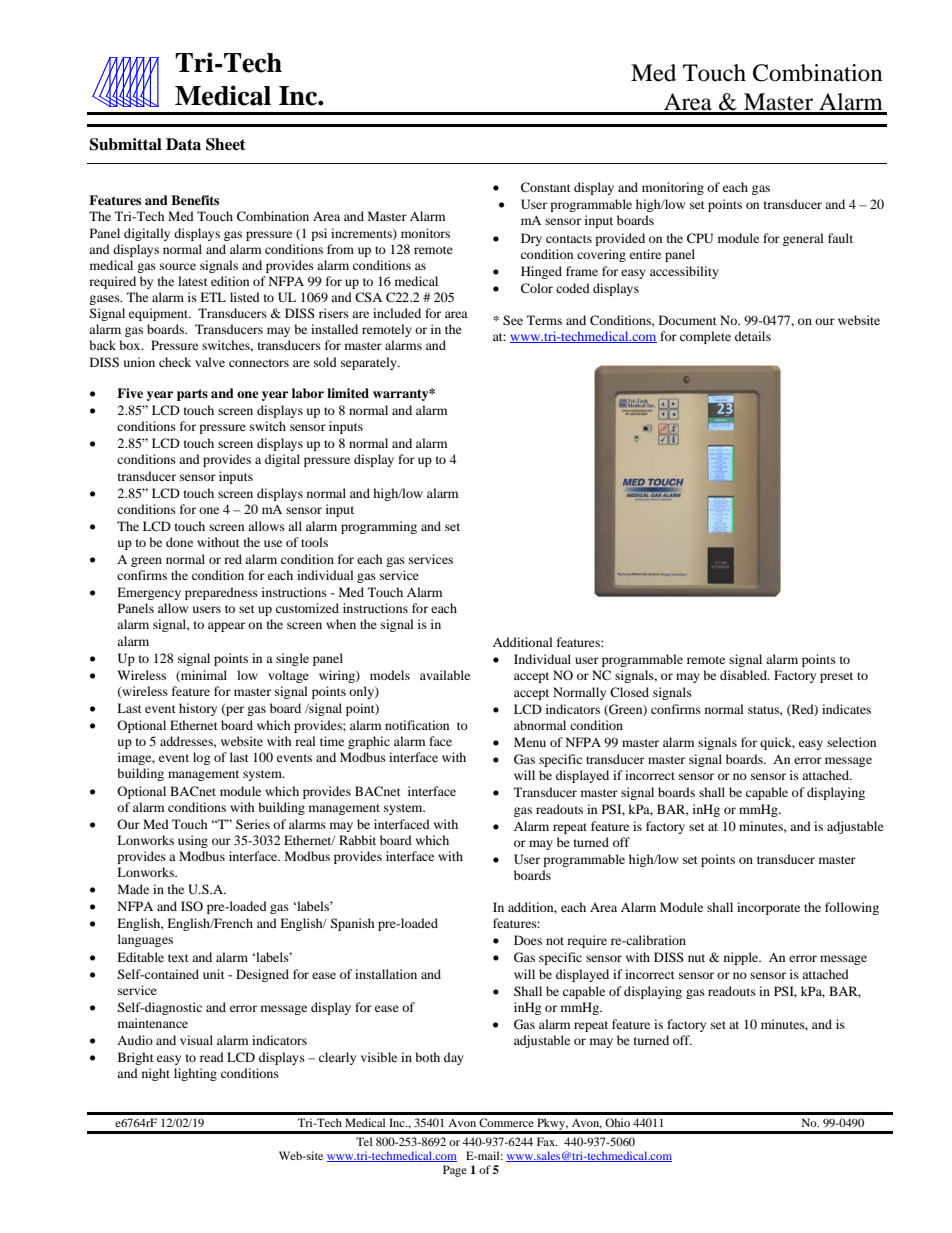  What do you see at coordinates (506, 1122) in the screenshot?
I see `Commerce` at bounding box center [506, 1122].
